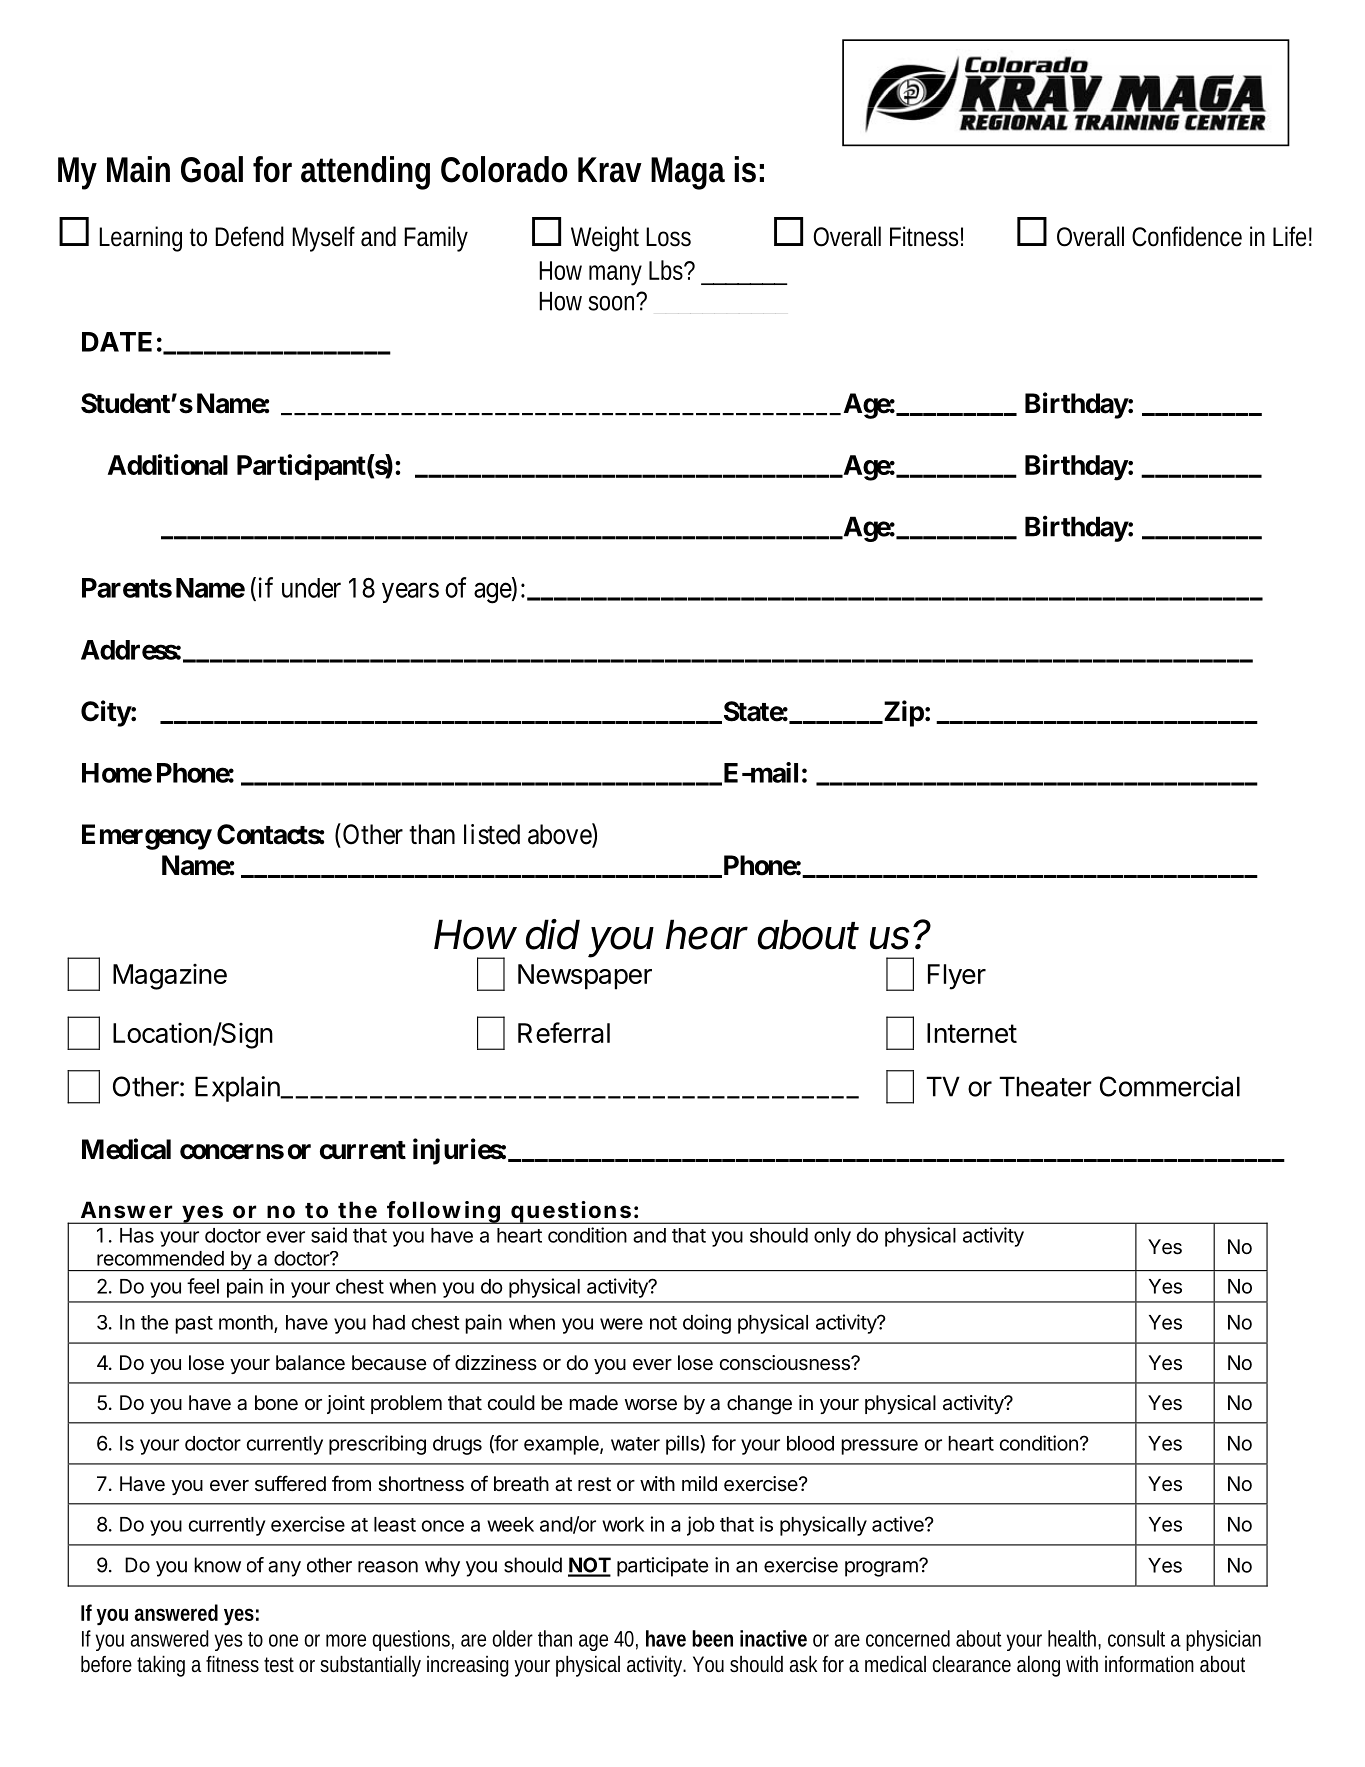 The width and height of the document is (1365, 1767). What do you see at coordinates (553, 934) in the document?
I see `did` at bounding box center [553, 934].
